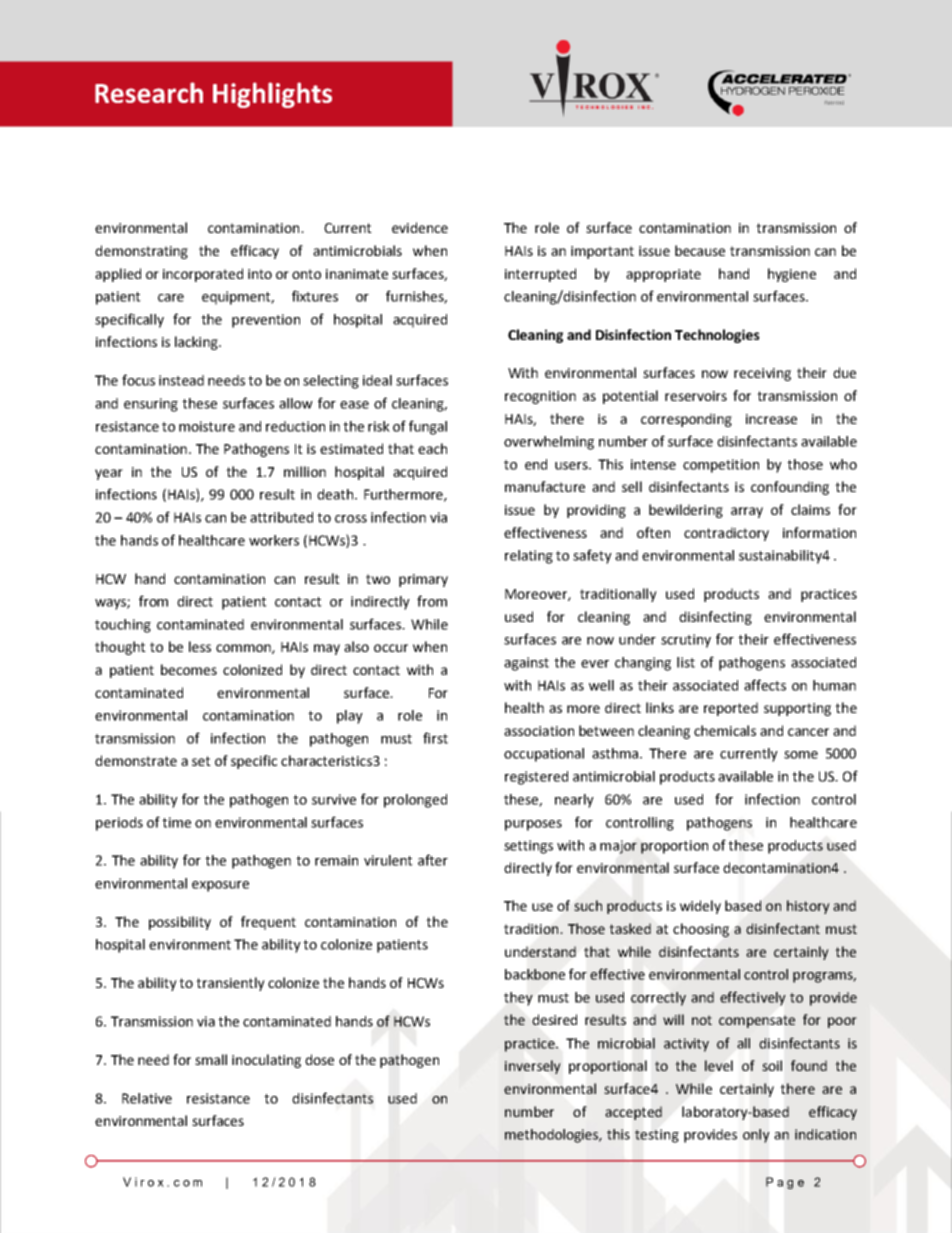 Image resolution: width=952 pixels, height=1233 pixels. I want to click on because, so click(700, 250).
